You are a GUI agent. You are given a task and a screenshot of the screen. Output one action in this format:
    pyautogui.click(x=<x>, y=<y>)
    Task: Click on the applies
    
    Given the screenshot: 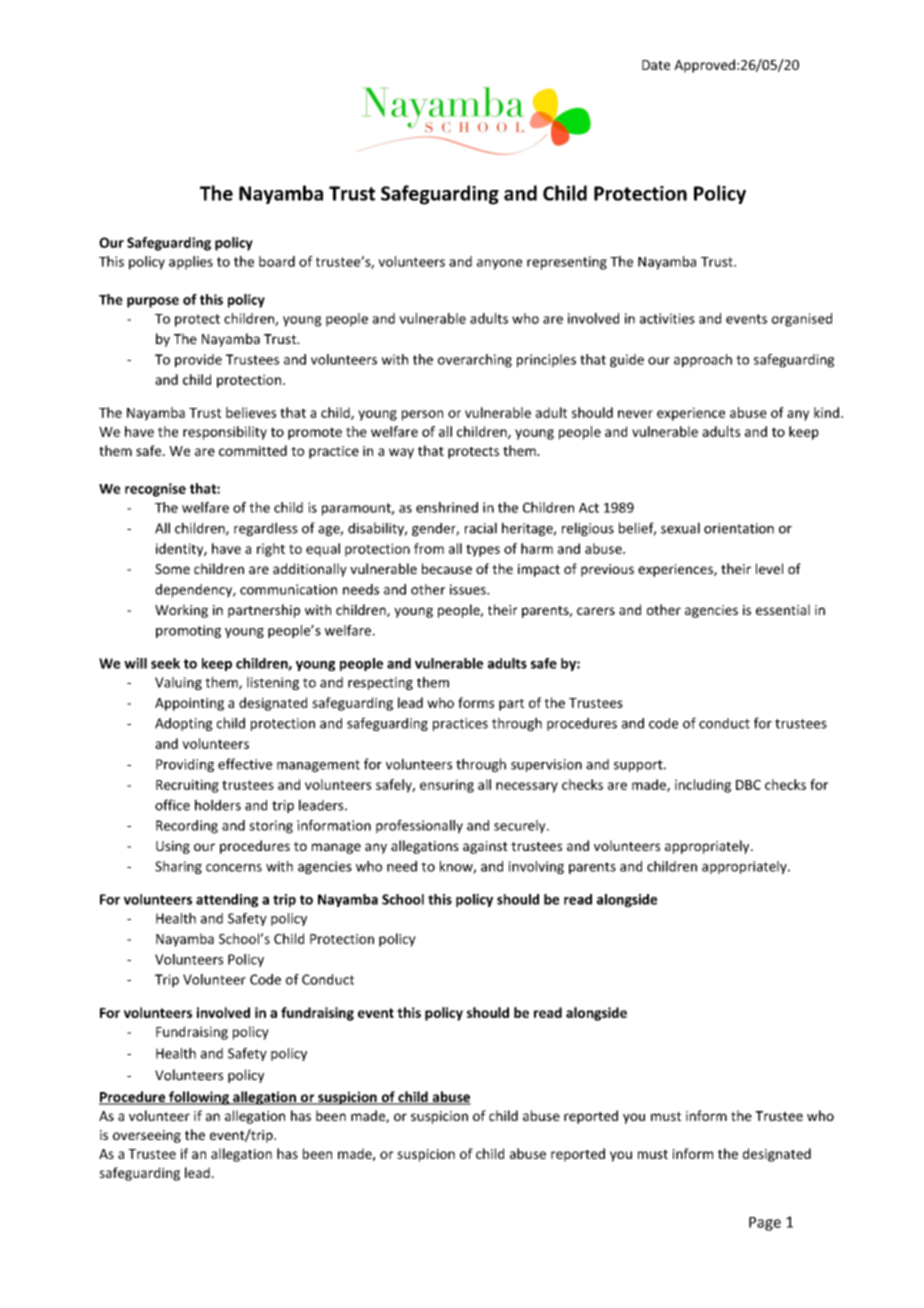 What is the action you would take?
    pyautogui.click(x=191, y=263)
